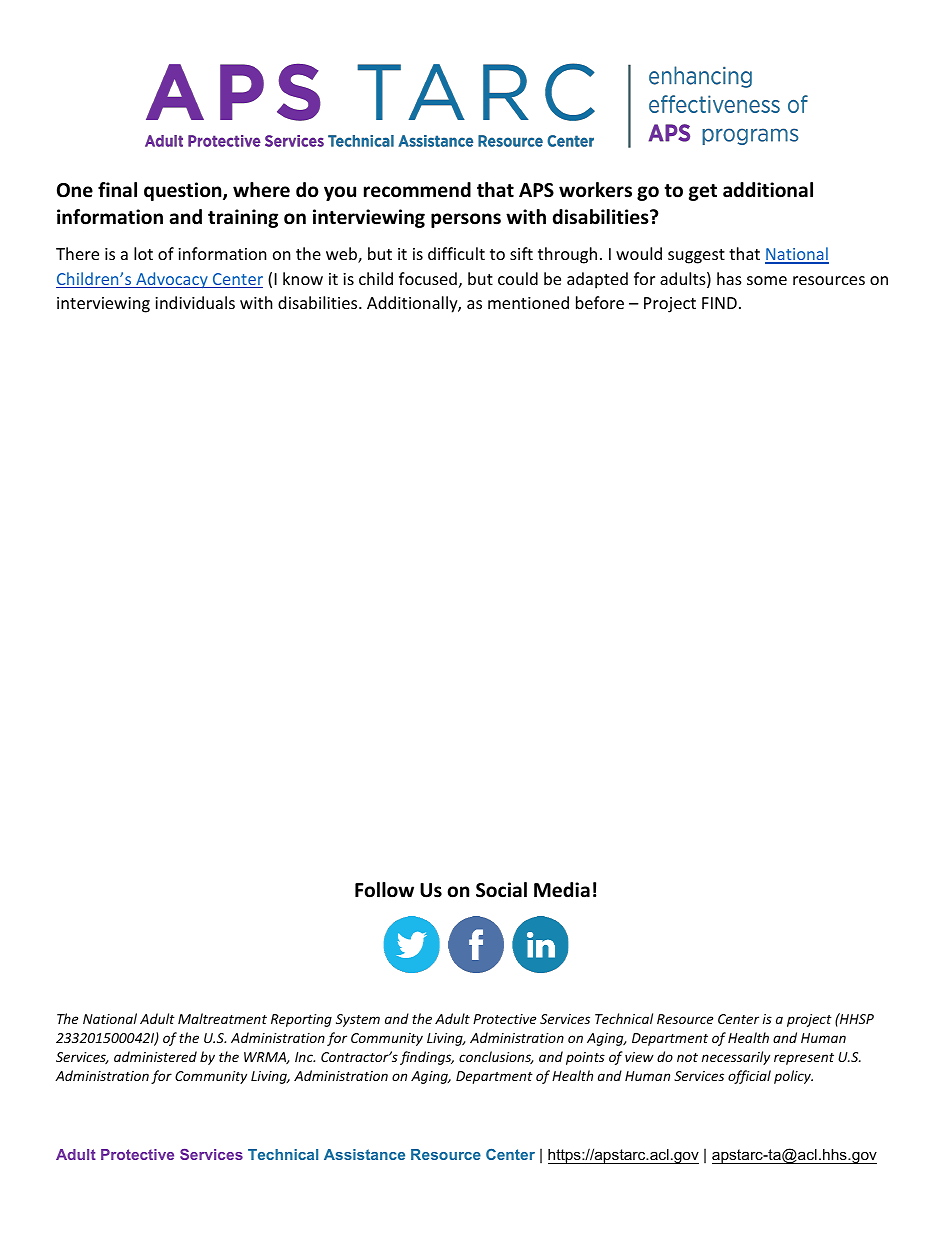  Describe the element at coordinates (501, 890) in the document. I see `Social` at that location.
